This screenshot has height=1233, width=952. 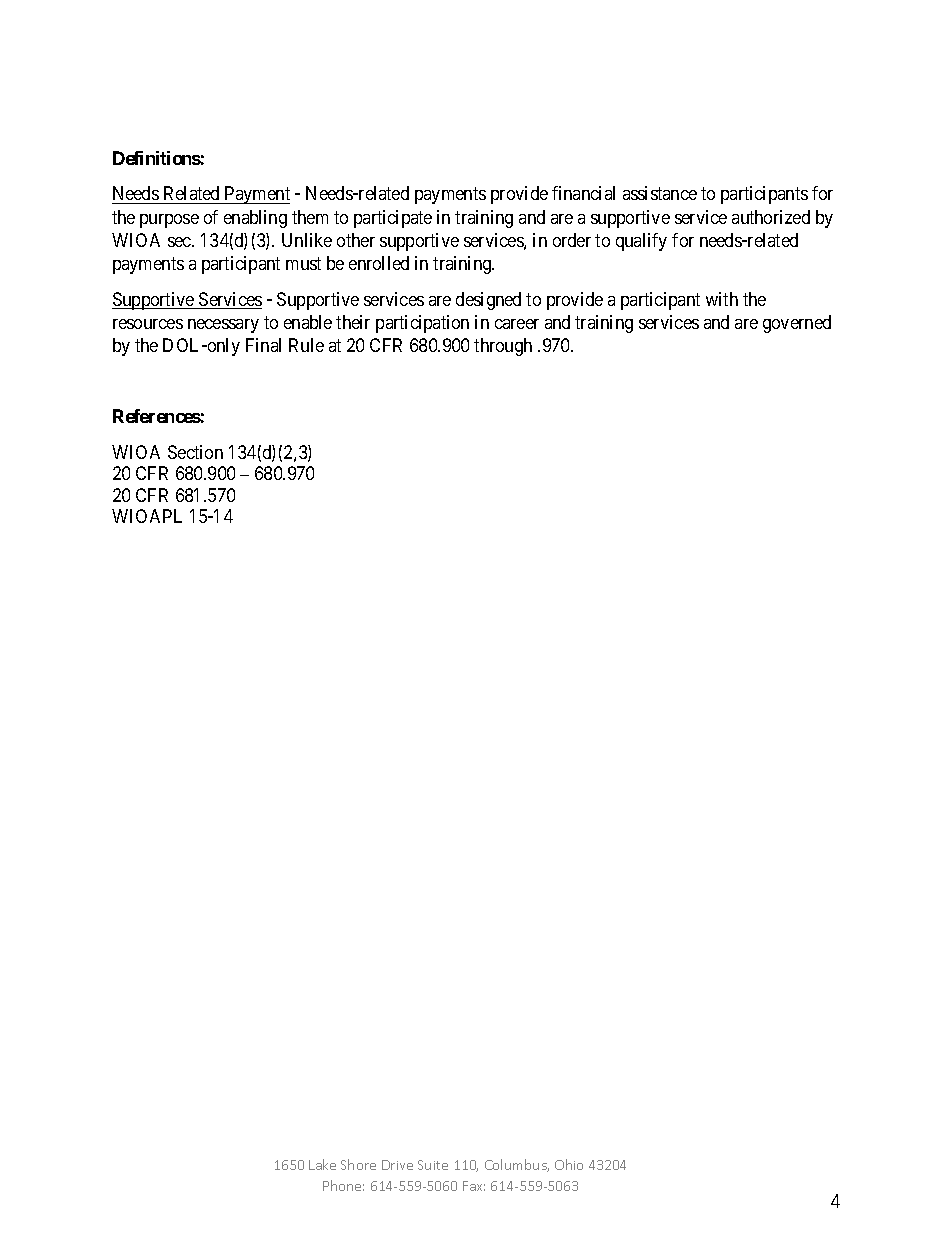 I want to click on enabling, so click(x=255, y=219).
